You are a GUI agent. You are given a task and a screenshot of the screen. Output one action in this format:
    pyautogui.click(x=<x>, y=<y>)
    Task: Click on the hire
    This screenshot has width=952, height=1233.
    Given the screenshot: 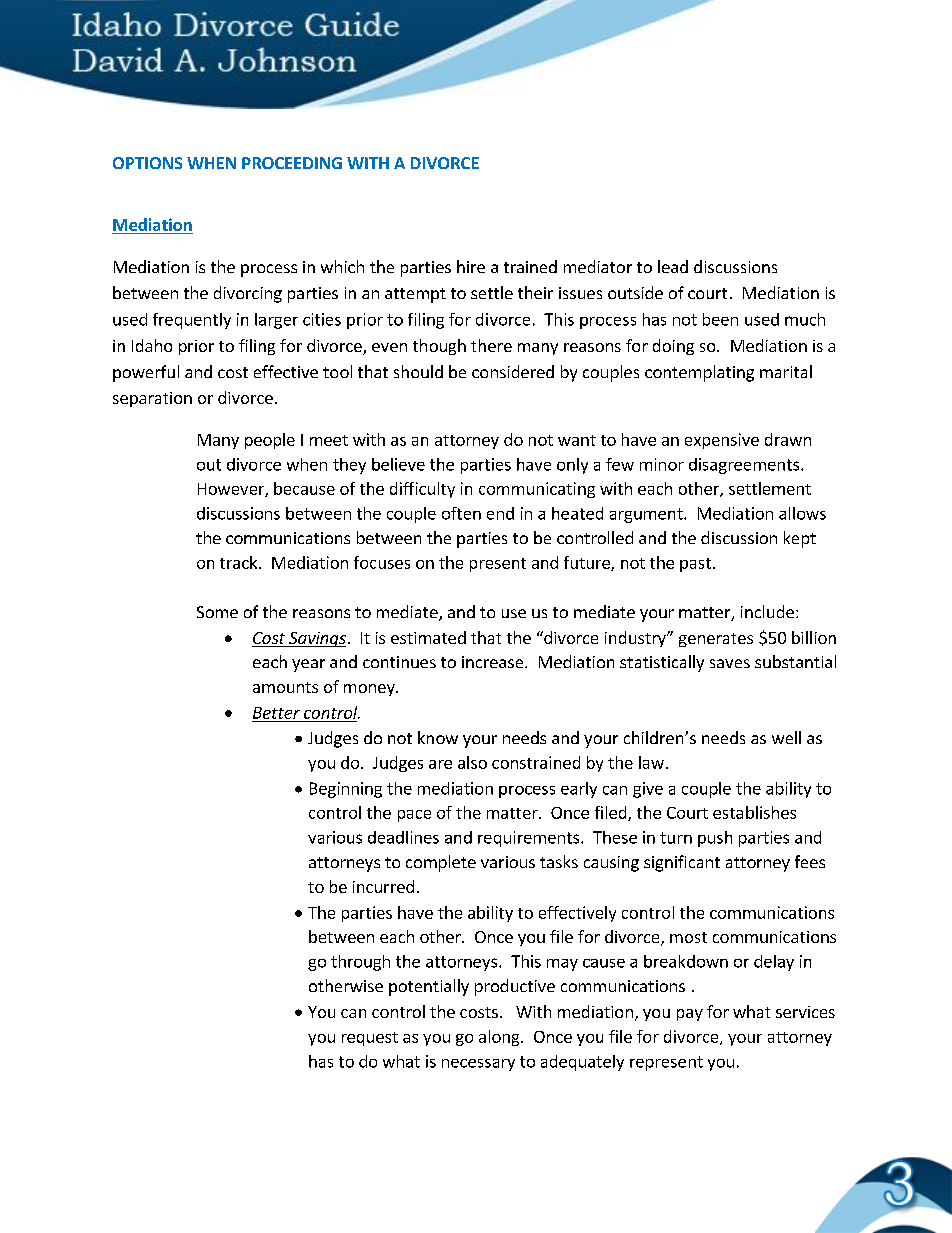 What is the action you would take?
    pyautogui.click(x=471, y=266)
